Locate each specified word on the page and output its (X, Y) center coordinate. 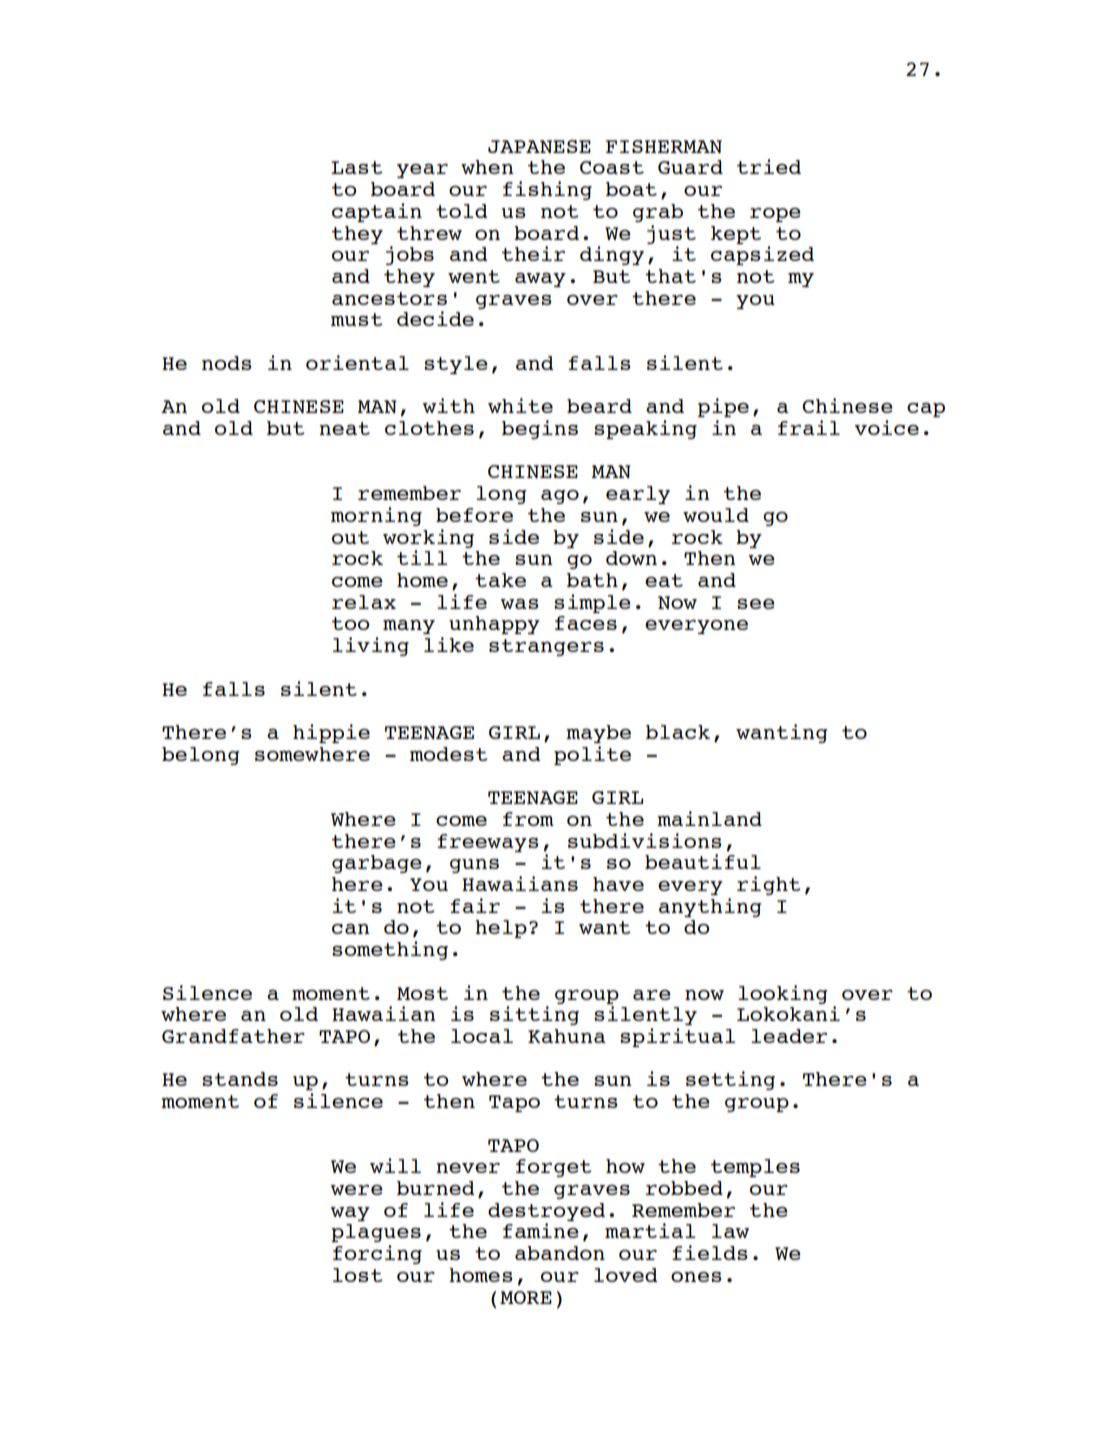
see (756, 604)
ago (560, 497)
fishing (547, 190)
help (501, 929)
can (351, 929)
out (350, 537)
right (769, 885)
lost (358, 1275)
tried (769, 166)
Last (357, 167)
